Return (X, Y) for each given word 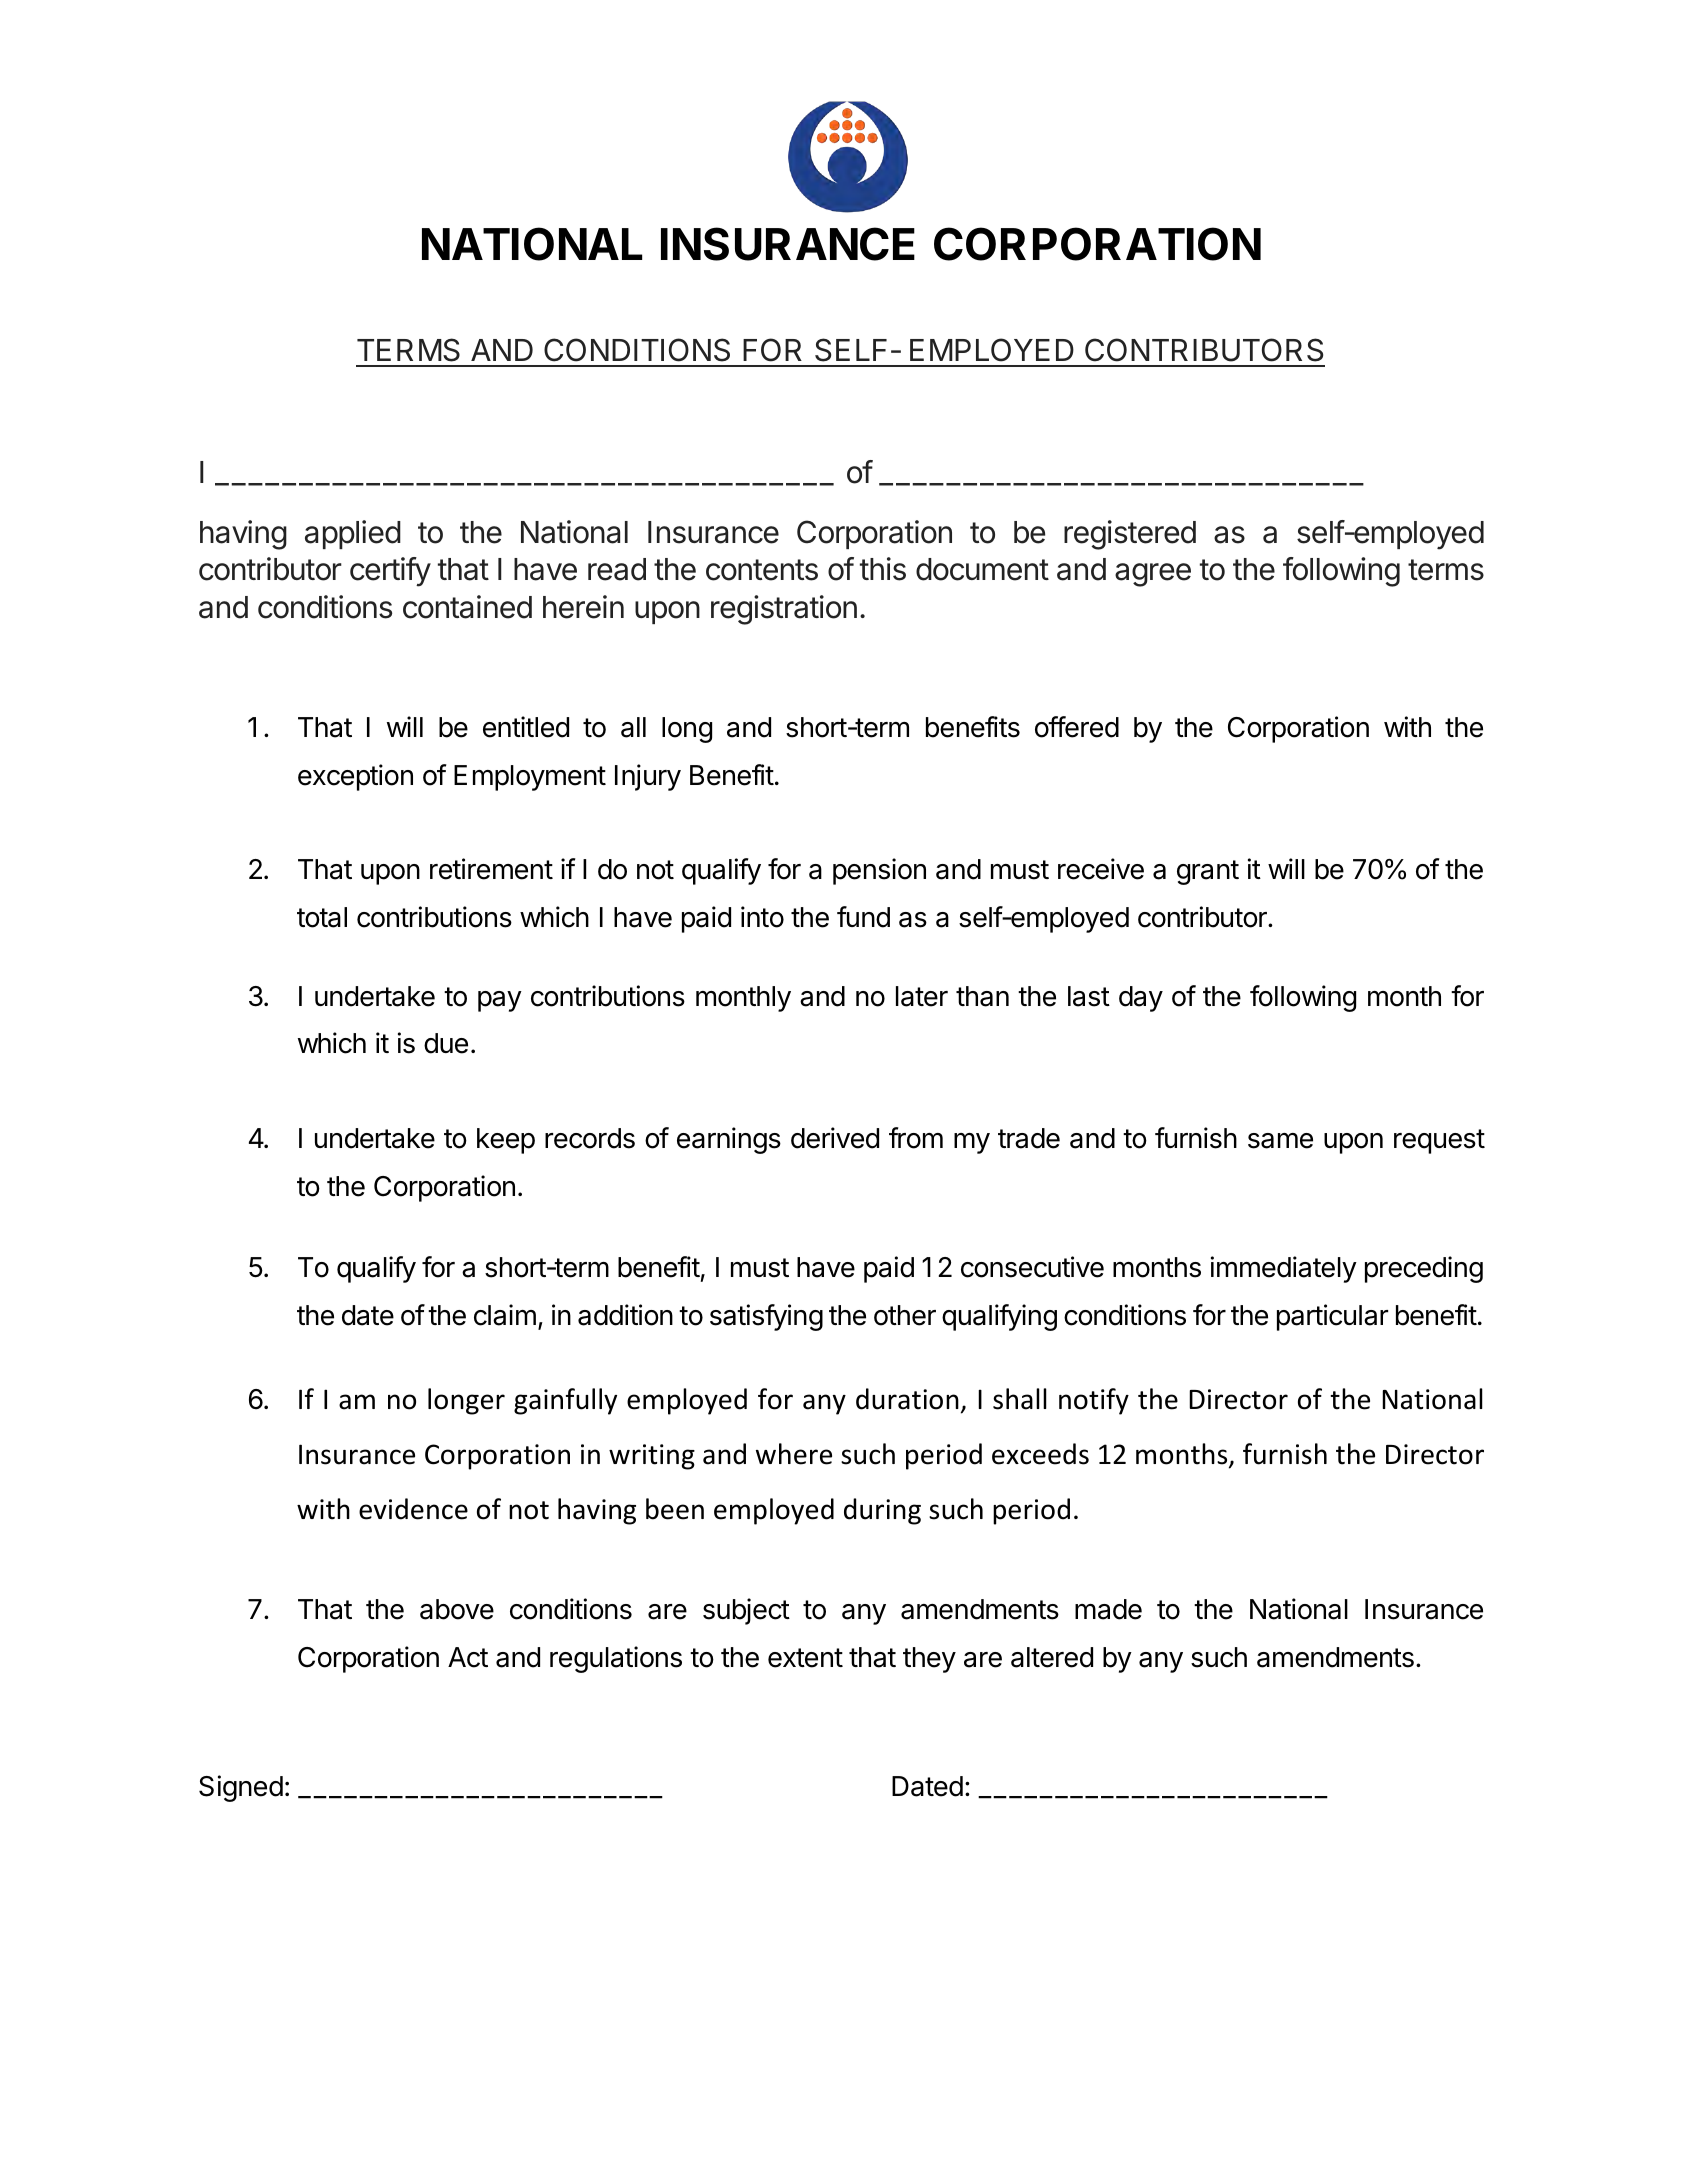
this (883, 569)
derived (835, 1138)
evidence (413, 1509)
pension (879, 871)
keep (506, 1141)
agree (1153, 575)
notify (1094, 1401)
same (1280, 1141)
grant (1208, 872)
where (794, 1454)
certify (390, 572)
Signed (241, 1788)
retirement (491, 869)
